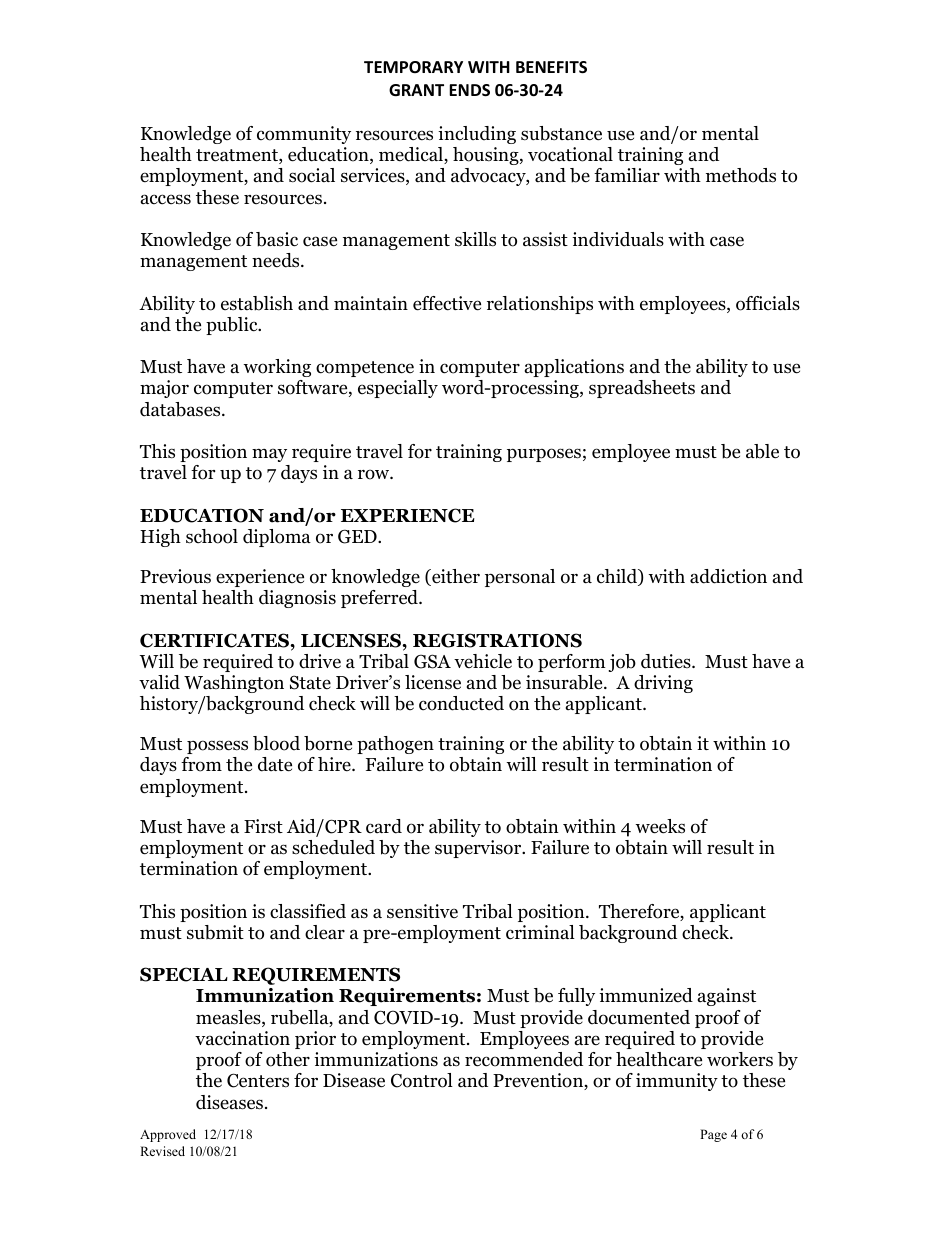 The height and width of the screenshot is (1233, 952). What do you see at coordinates (479, 849) in the screenshot?
I see `supervisor` at bounding box center [479, 849].
